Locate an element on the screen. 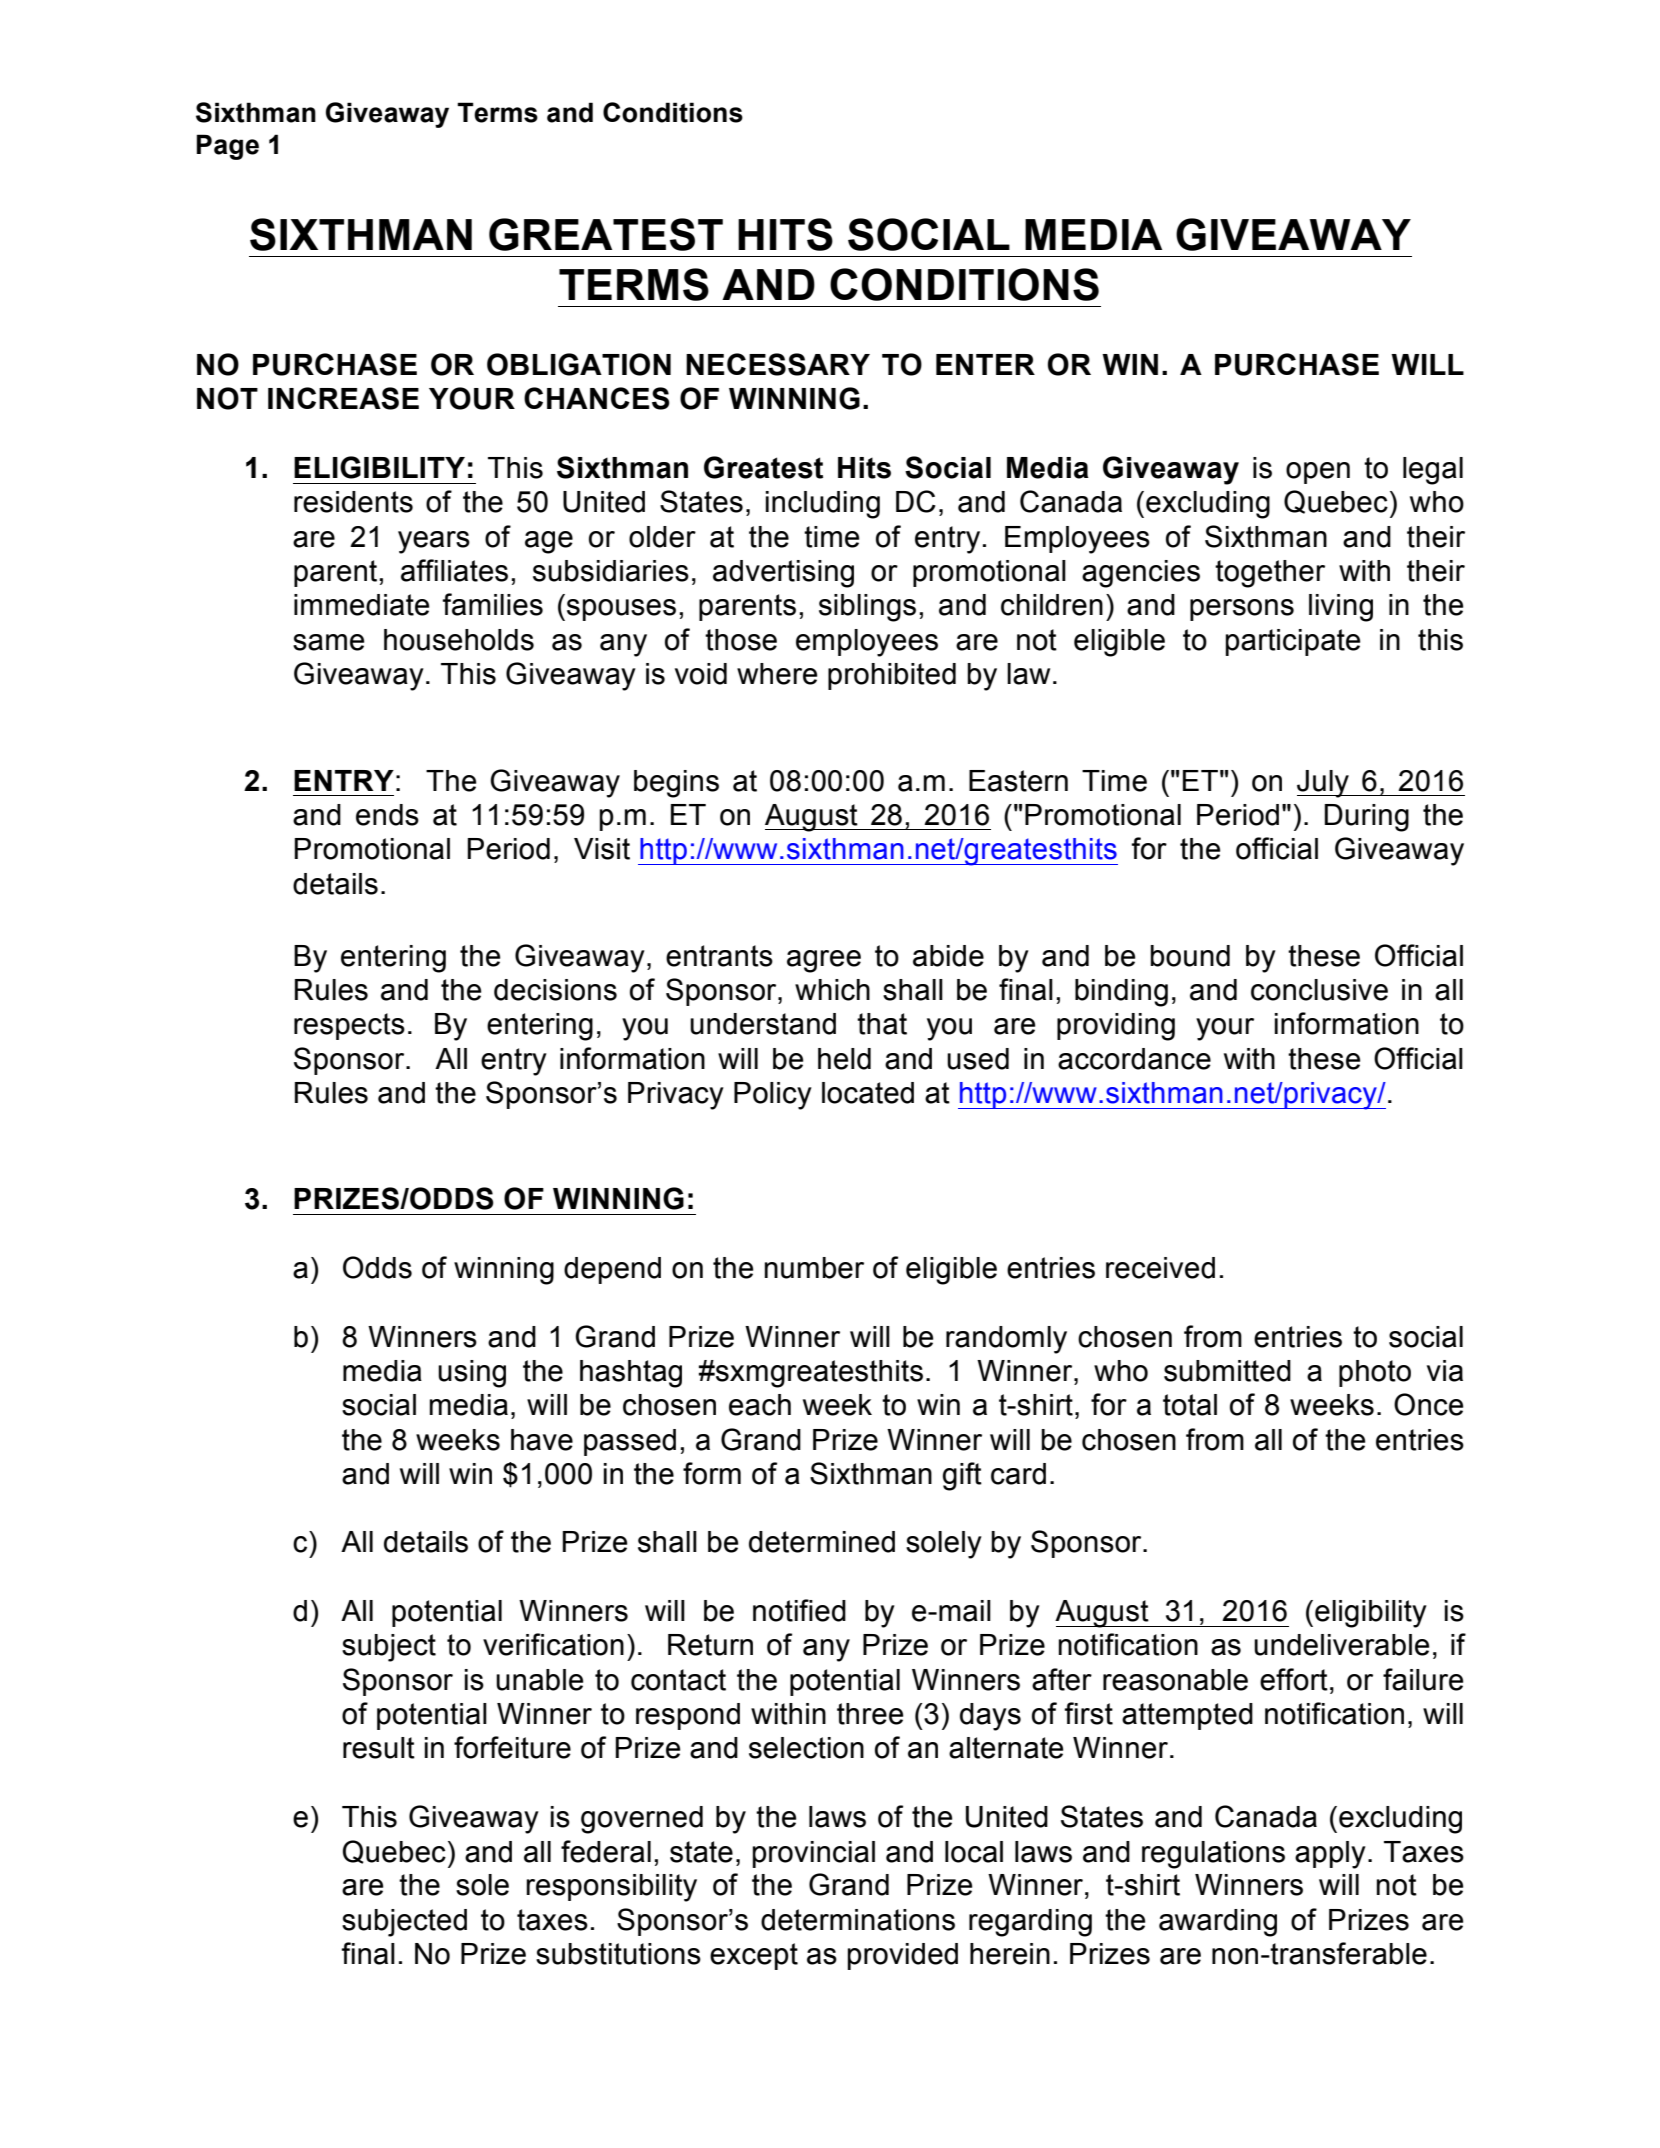 Image resolution: width=1660 pixels, height=2148 pixels. siblings is located at coordinates (867, 608).
